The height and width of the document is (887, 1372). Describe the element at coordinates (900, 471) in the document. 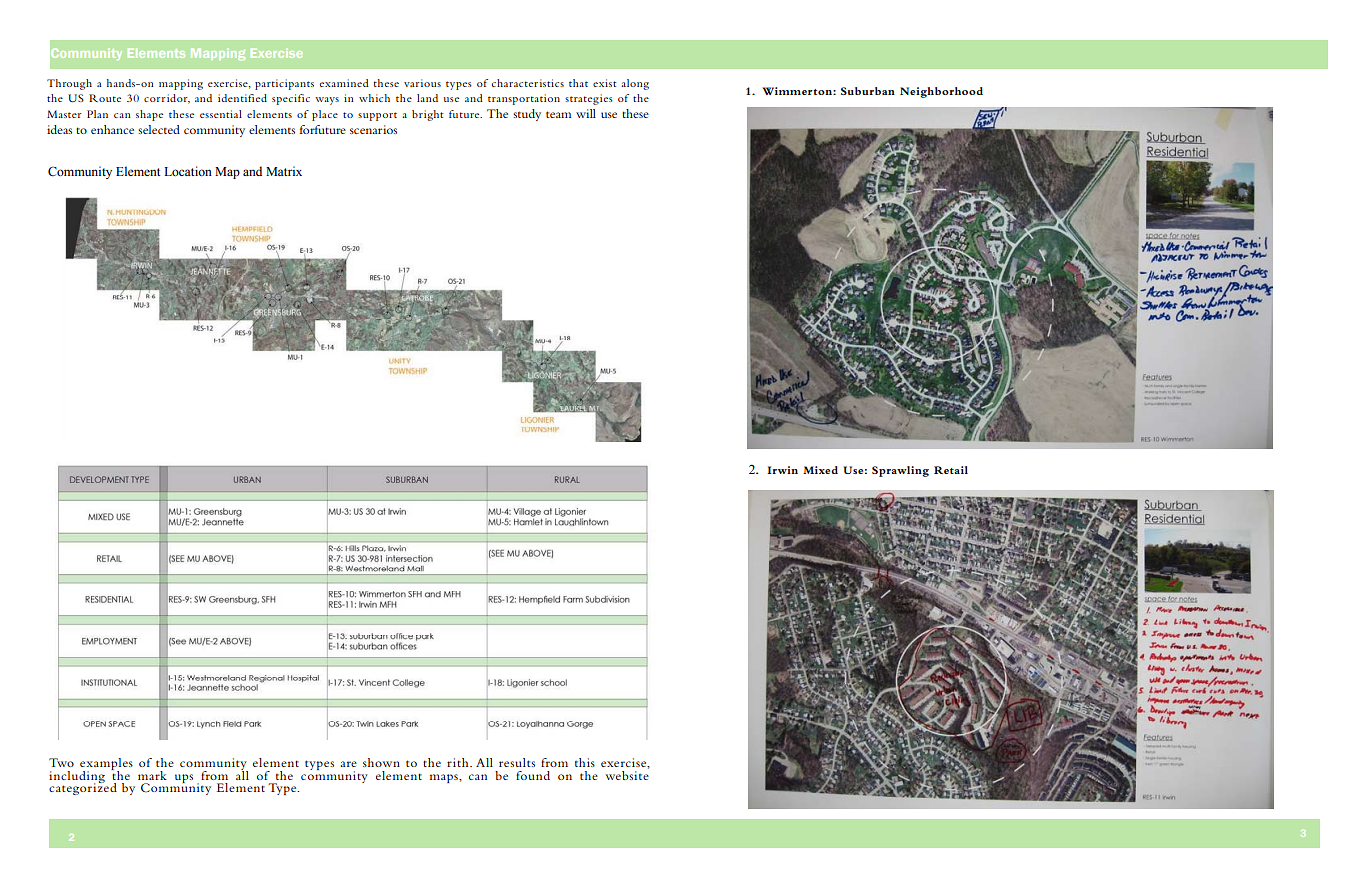

I see `Sprawling` at that location.
